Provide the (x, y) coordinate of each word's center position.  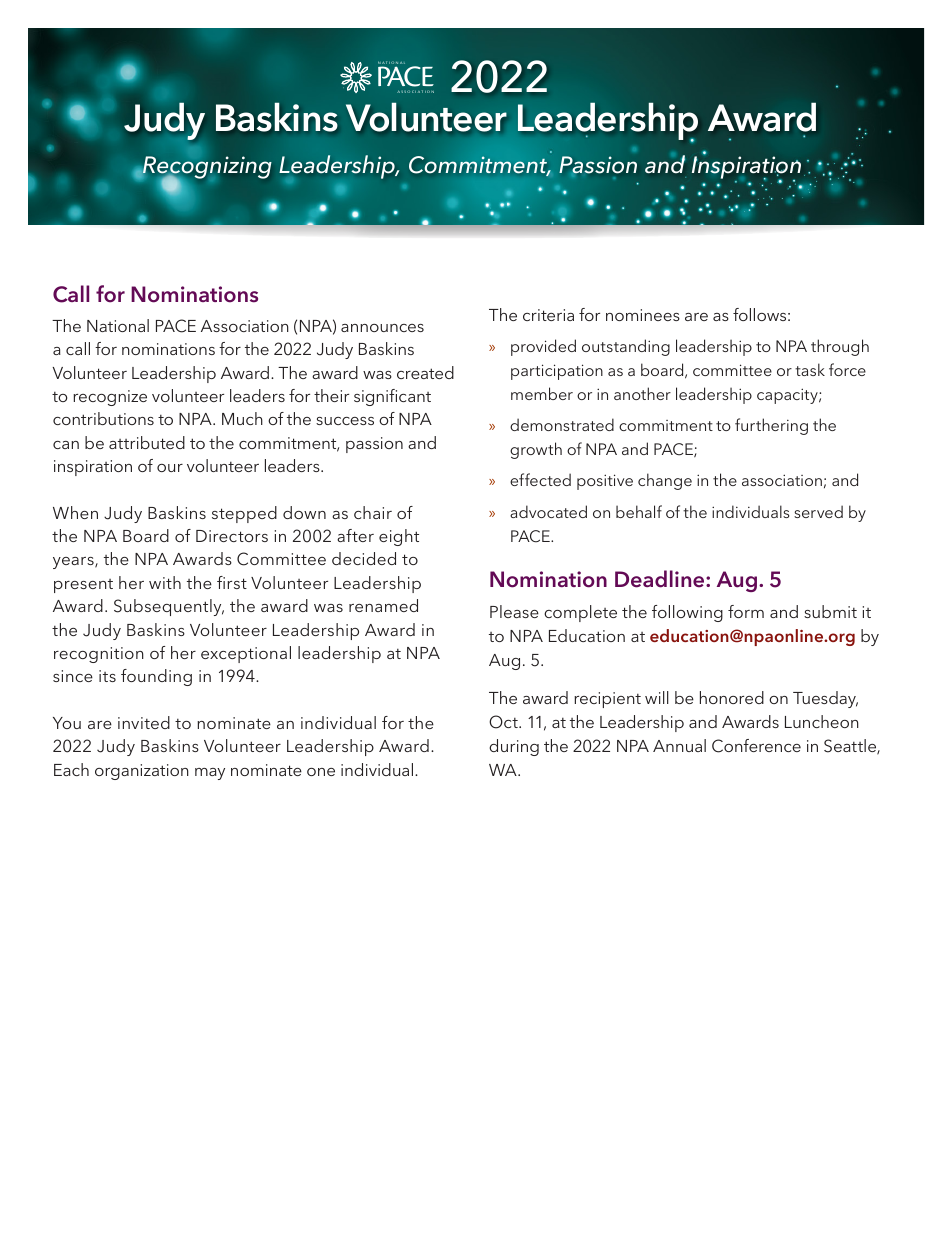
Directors (232, 536)
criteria (548, 315)
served (818, 511)
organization (142, 772)
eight (399, 537)
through (840, 347)
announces (382, 328)
